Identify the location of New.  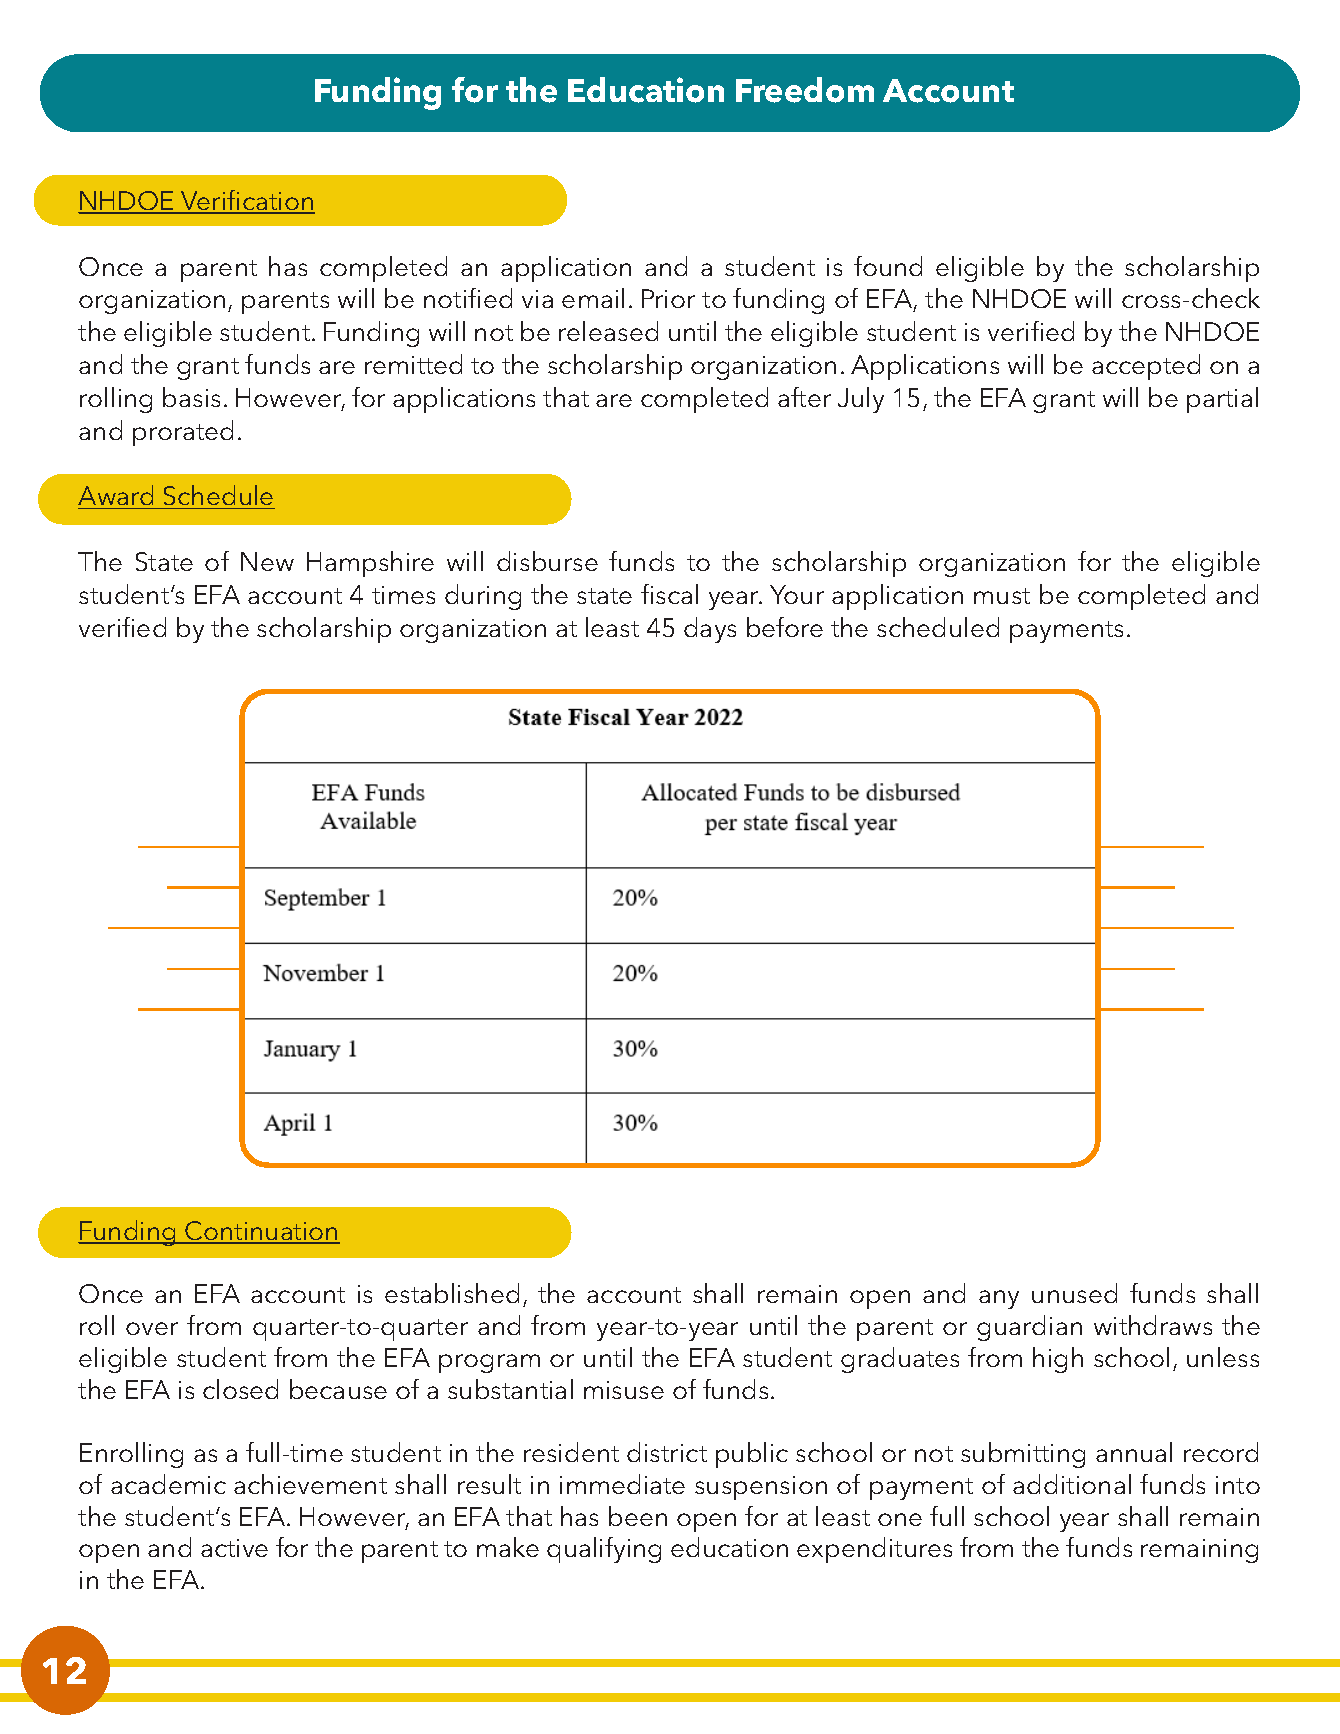
(267, 561).
